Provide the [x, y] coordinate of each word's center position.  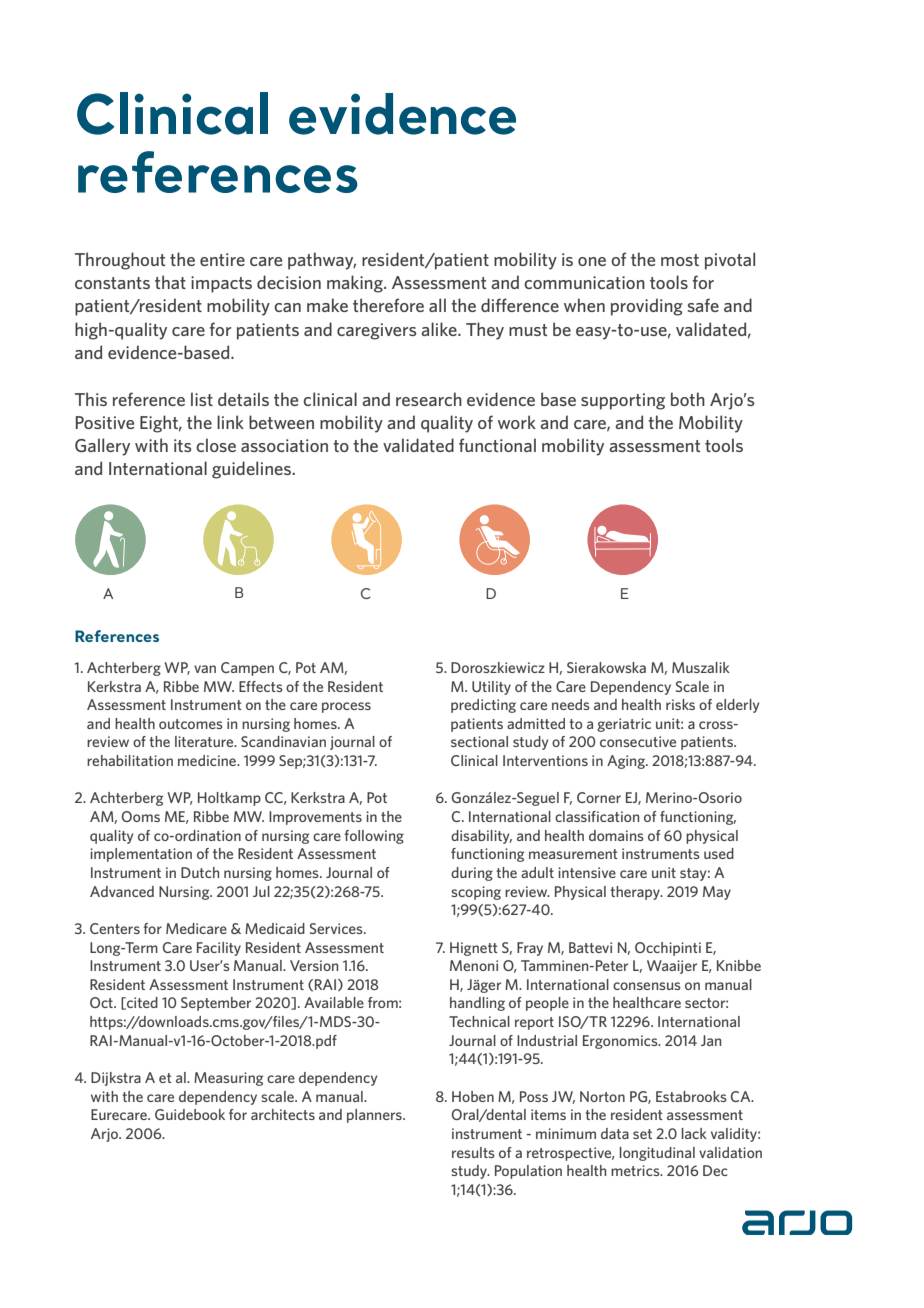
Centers [115, 928]
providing [647, 307]
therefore [388, 305]
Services [337, 928]
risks [680, 704]
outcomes [191, 724]
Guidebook [190, 1114]
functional [497, 445]
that [170, 282]
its [183, 445]
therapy [636, 893]
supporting [623, 401]
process [346, 707]
